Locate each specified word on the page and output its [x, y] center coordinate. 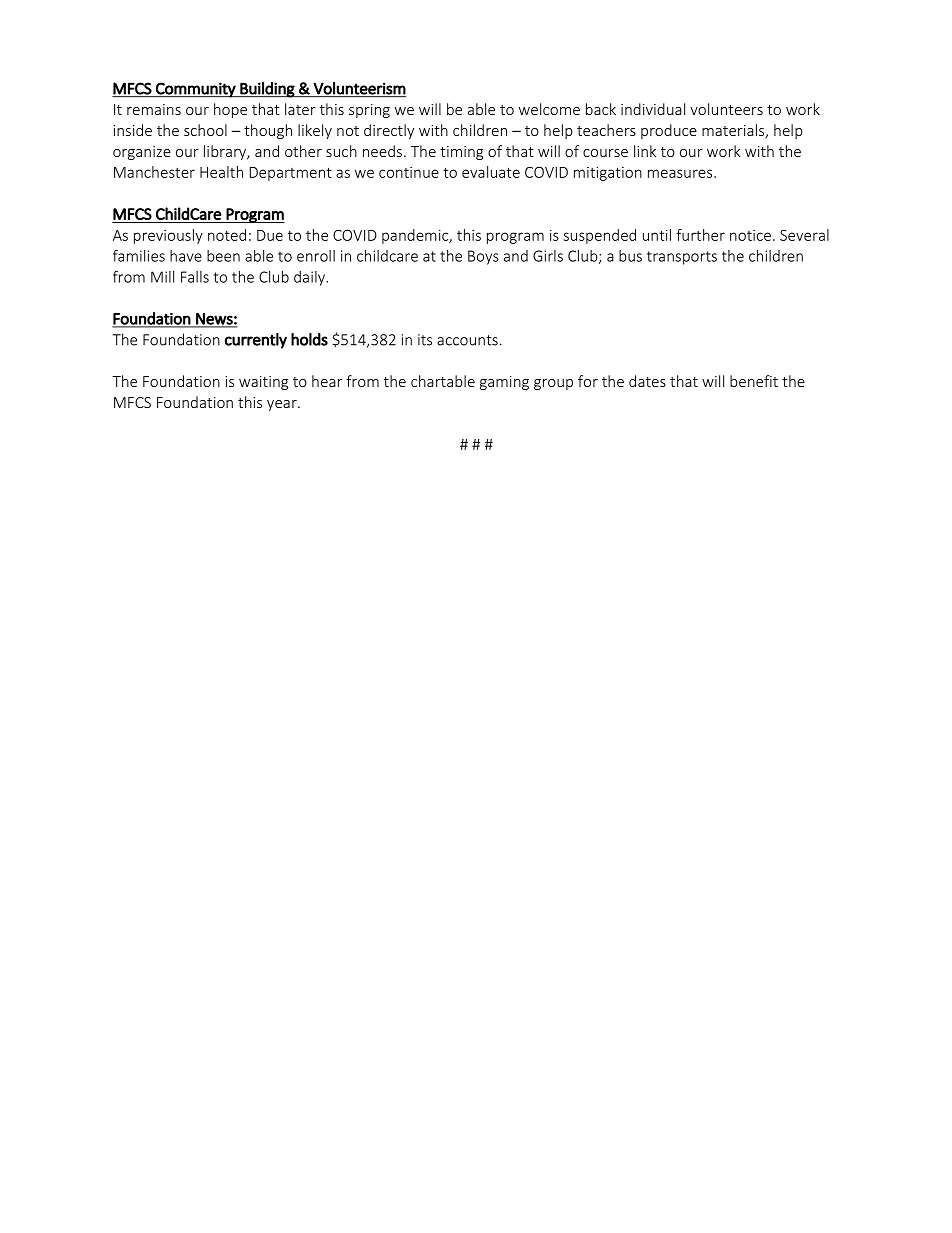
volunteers [726, 109]
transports [682, 258]
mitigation [608, 174]
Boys [483, 257]
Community [196, 90]
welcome [549, 109]
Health [221, 172]
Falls [195, 277]
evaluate [491, 172]
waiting [263, 383]
